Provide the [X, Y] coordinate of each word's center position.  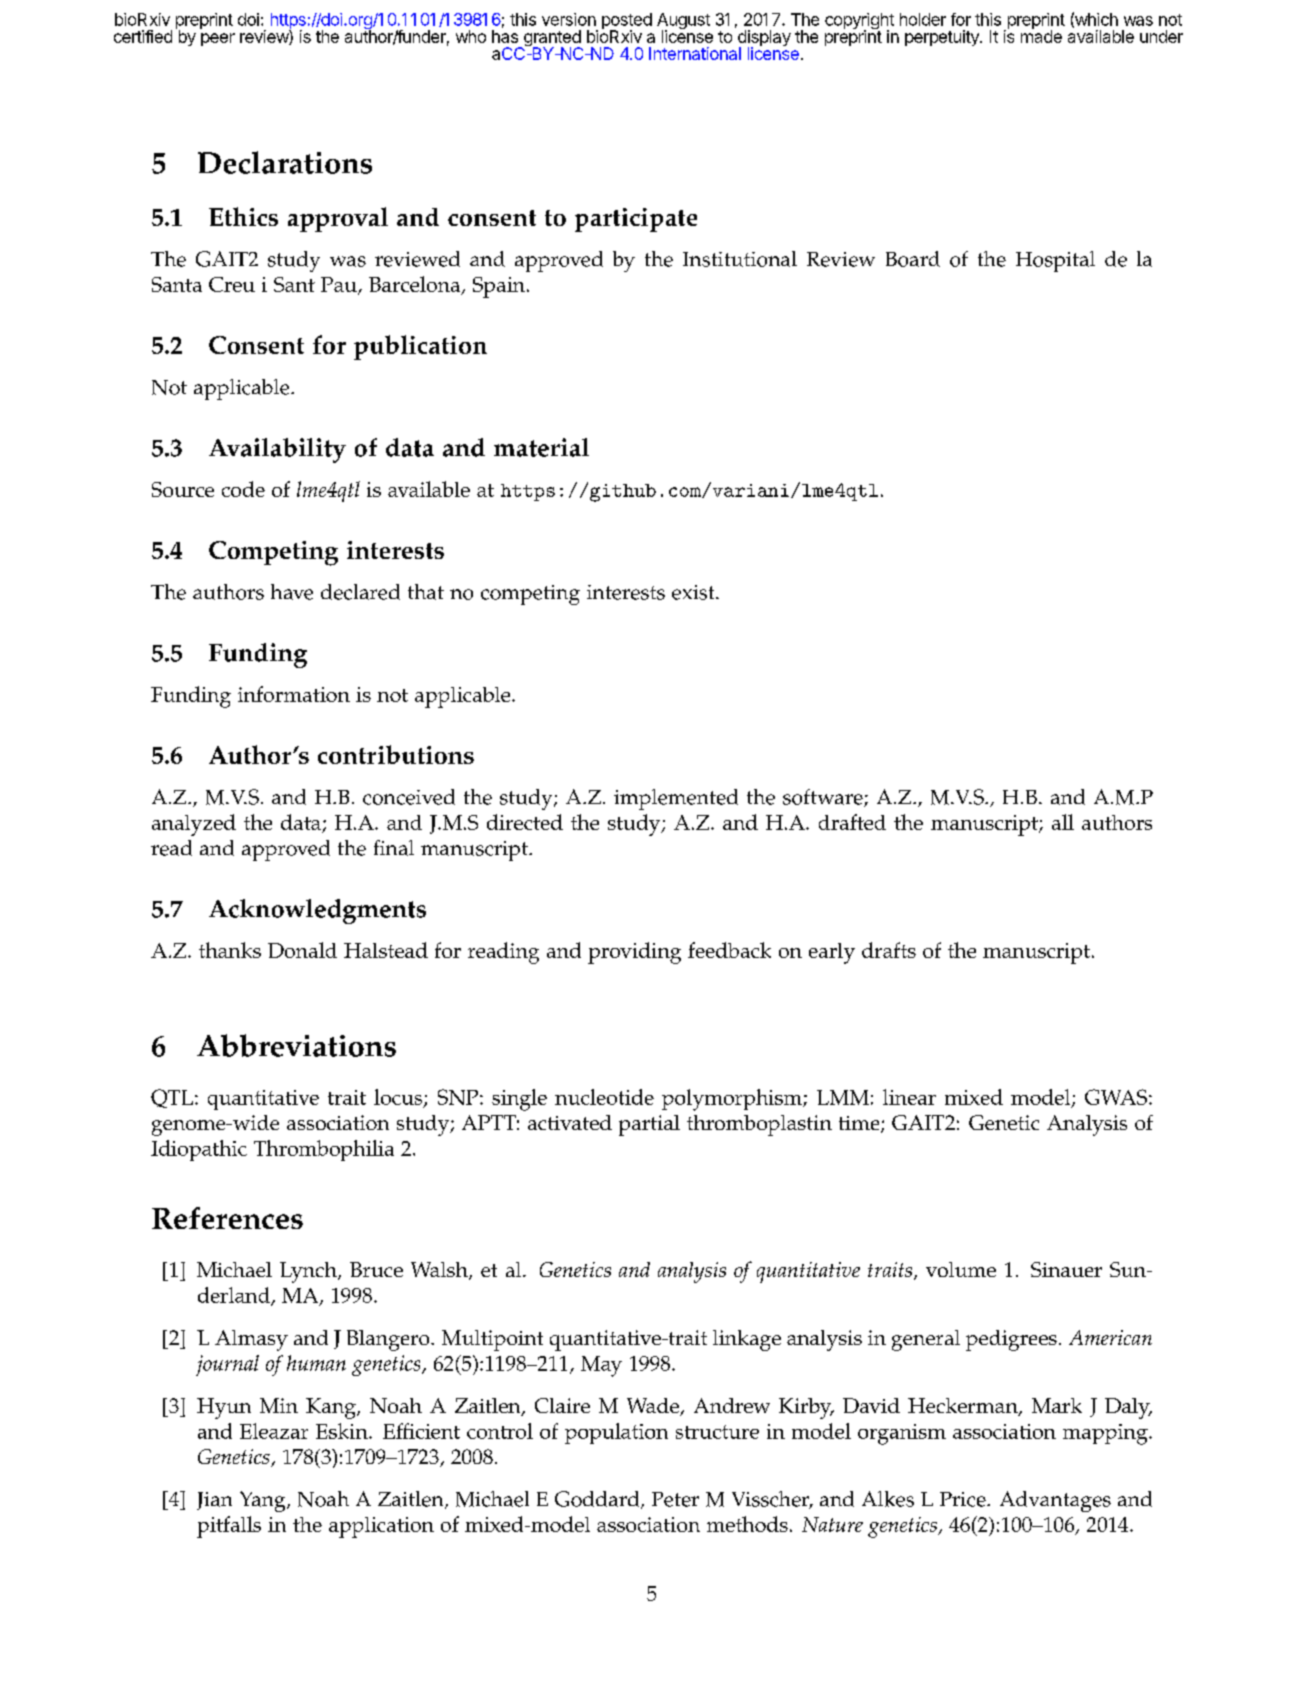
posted [627, 22]
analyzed [194, 825]
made [1041, 35]
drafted [852, 822]
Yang [264, 1501]
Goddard [598, 1500]
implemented [676, 799]
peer [218, 39]
